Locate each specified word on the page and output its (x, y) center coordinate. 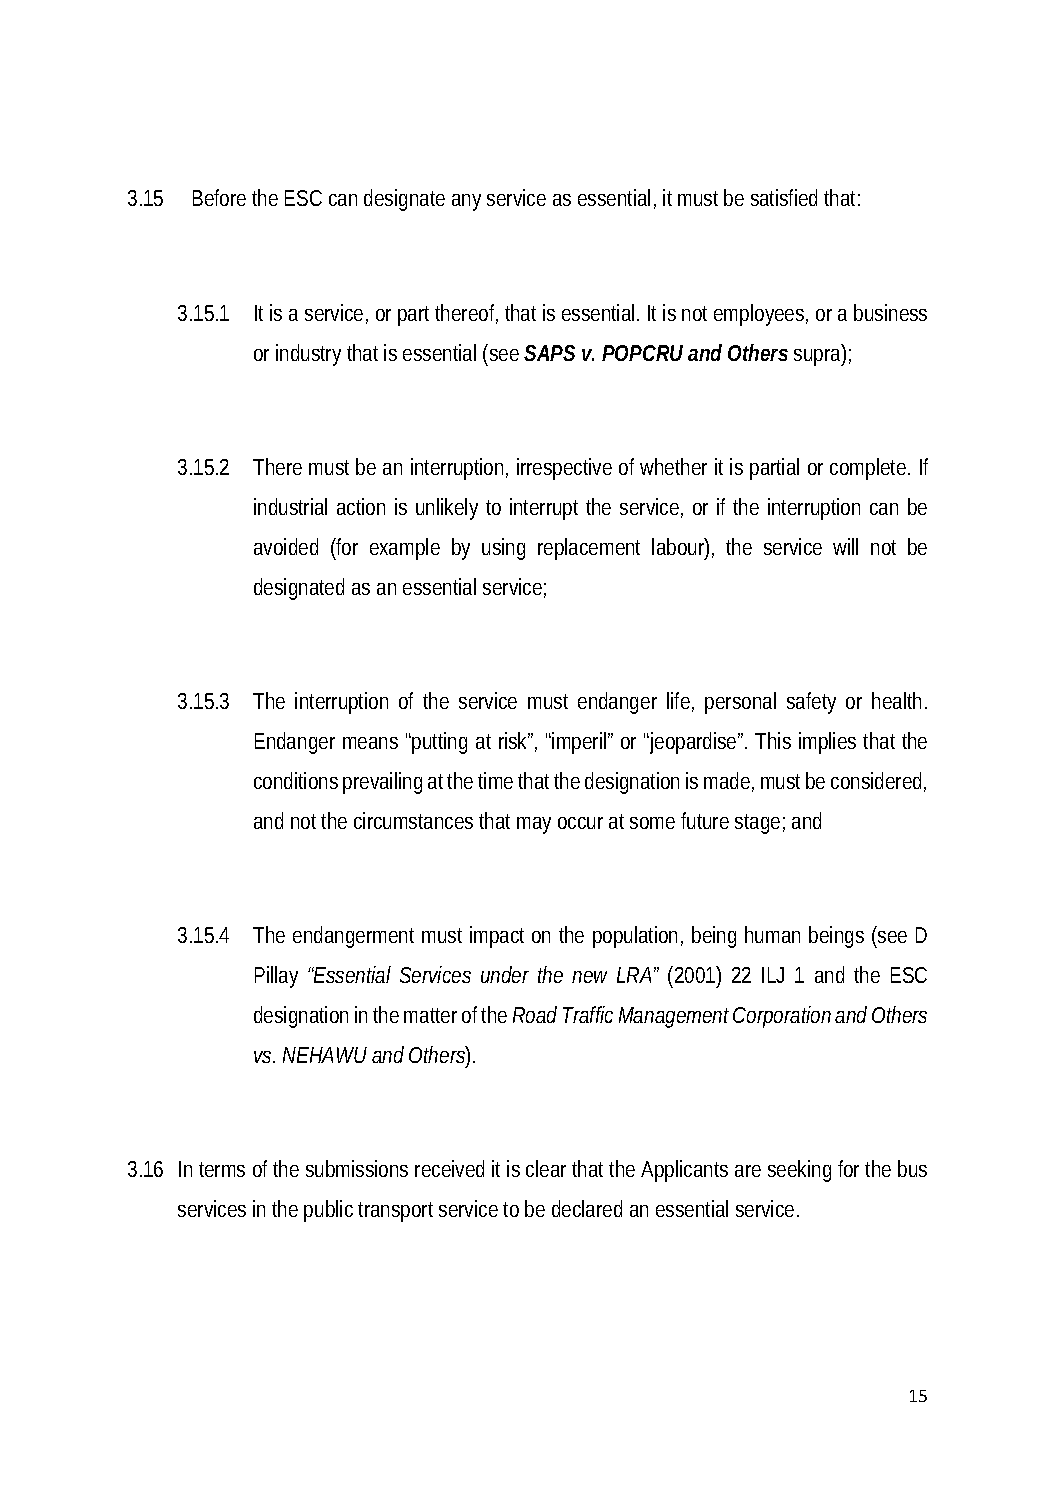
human (772, 934)
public (328, 1211)
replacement (589, 549)
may (534, 825)
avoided (286, 546)
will (845, 546)
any (466, 202)
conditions (296, 780)
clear (546, 1168)
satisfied (784, 197)
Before (219, 197)
